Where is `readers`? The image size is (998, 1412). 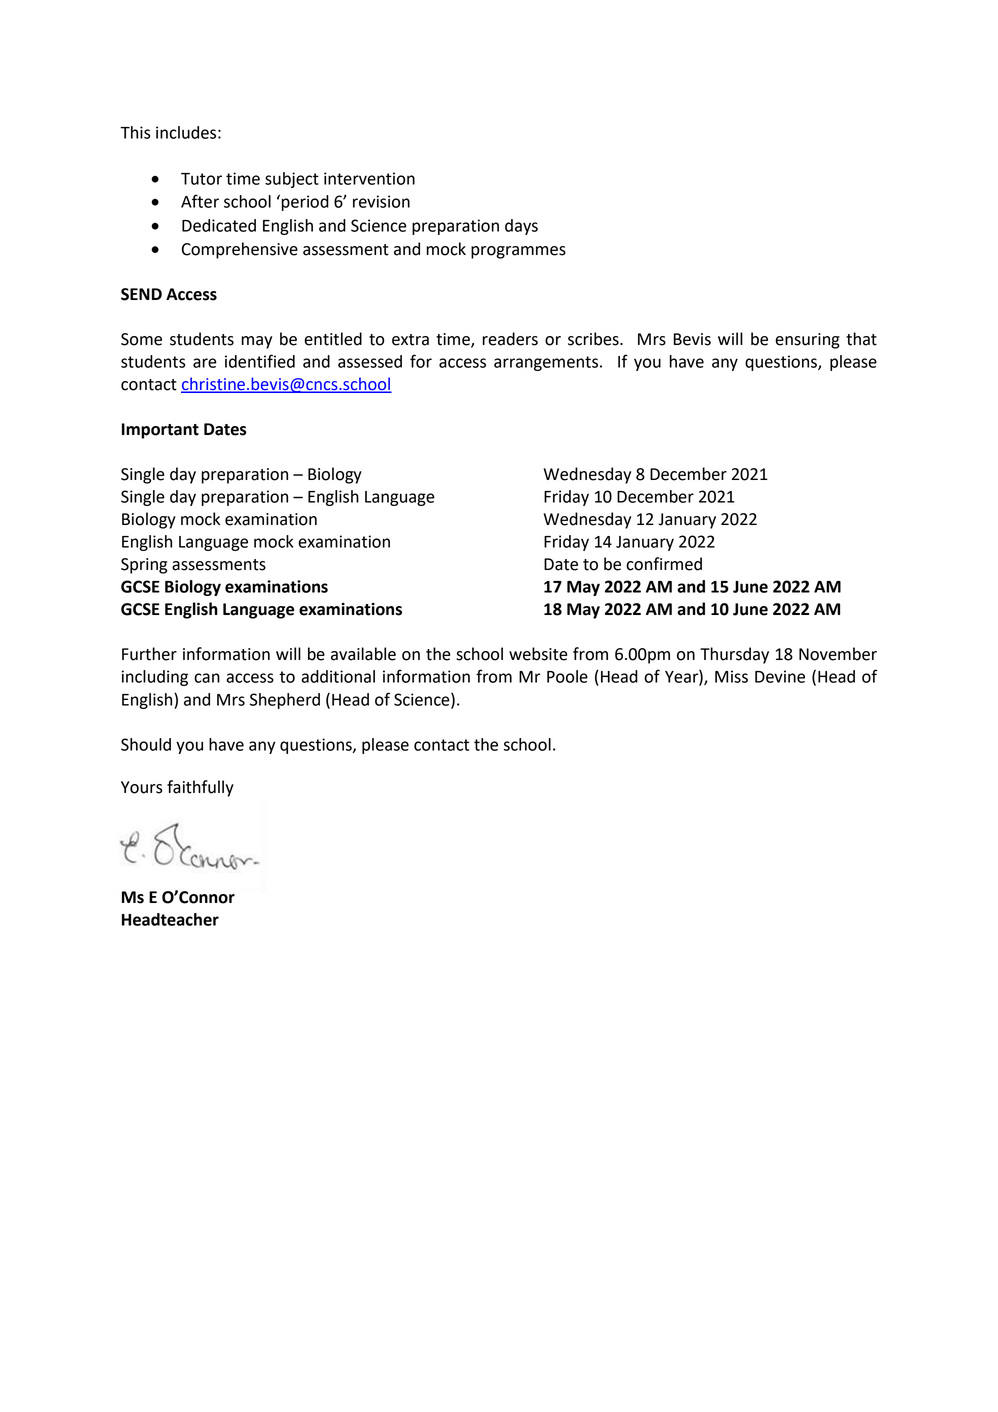
readers is located at coordinates (510, 339).
